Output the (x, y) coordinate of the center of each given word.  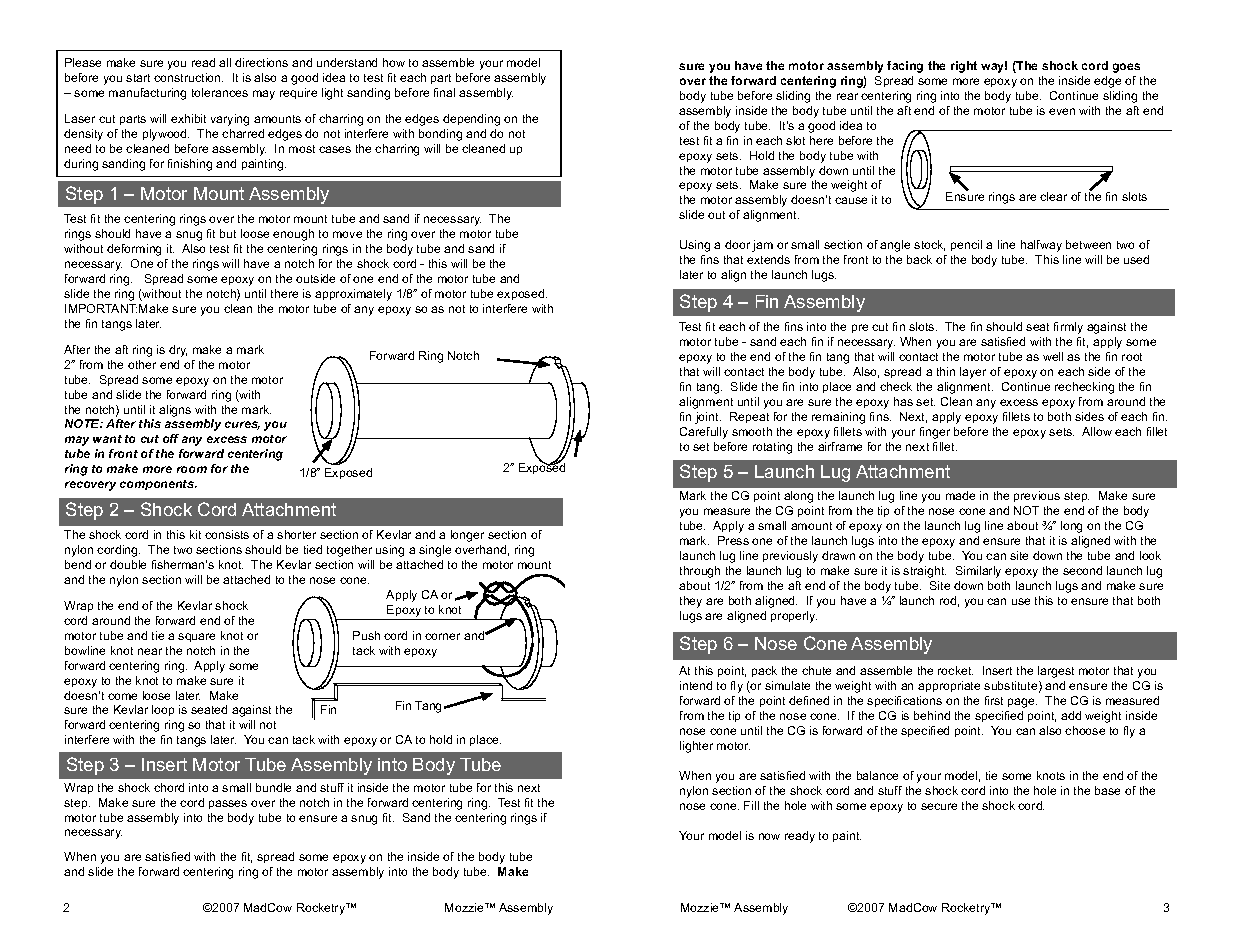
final (444, 92)
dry (178, 351)
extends (768, 259)
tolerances (220, 92)
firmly (1068, 328)
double (128, 564)
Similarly (978, 572)
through (700, 572)
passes (228, 804)
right (964, 67)
